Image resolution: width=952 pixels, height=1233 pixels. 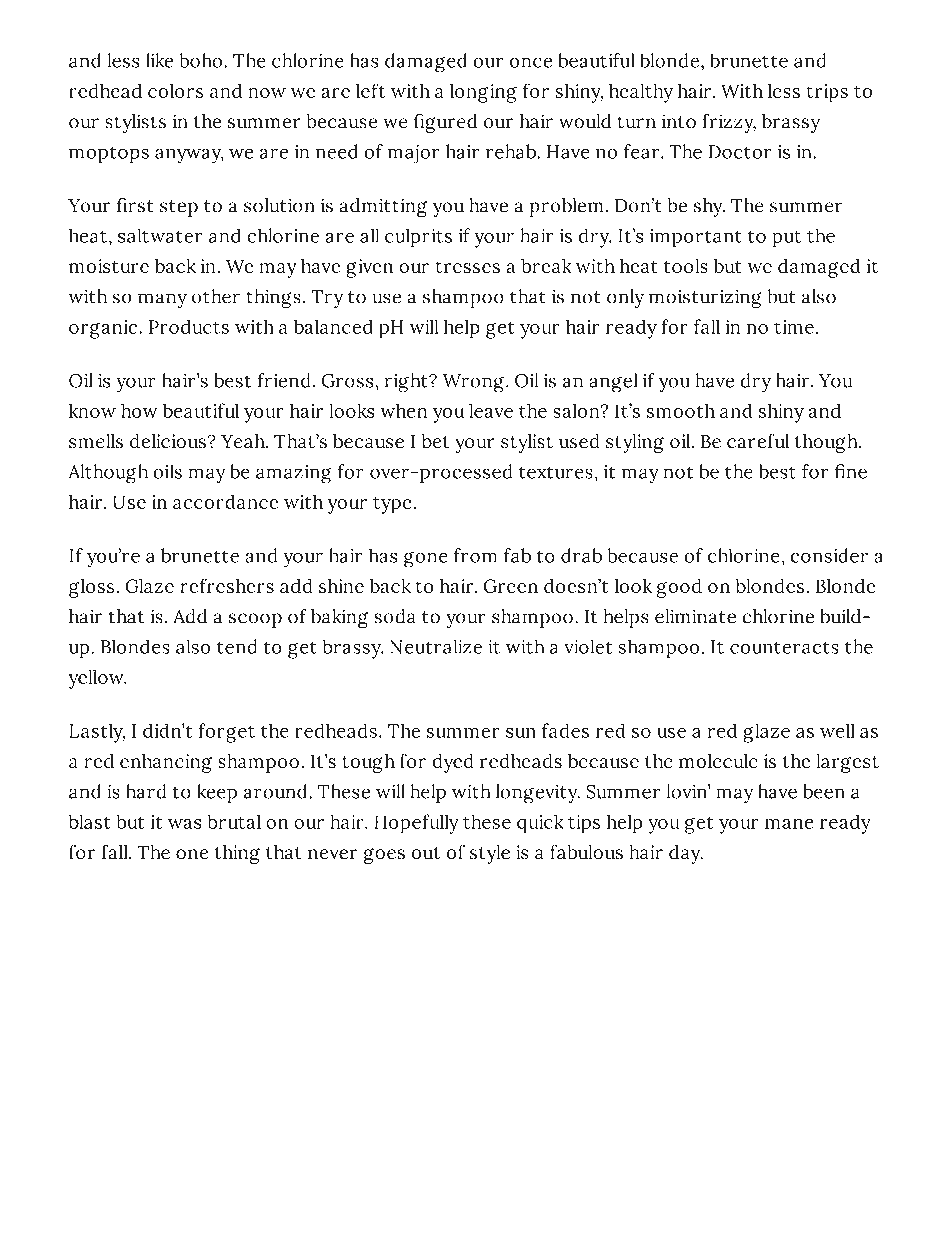 I want to click on other, so click(x=216, y=296).
